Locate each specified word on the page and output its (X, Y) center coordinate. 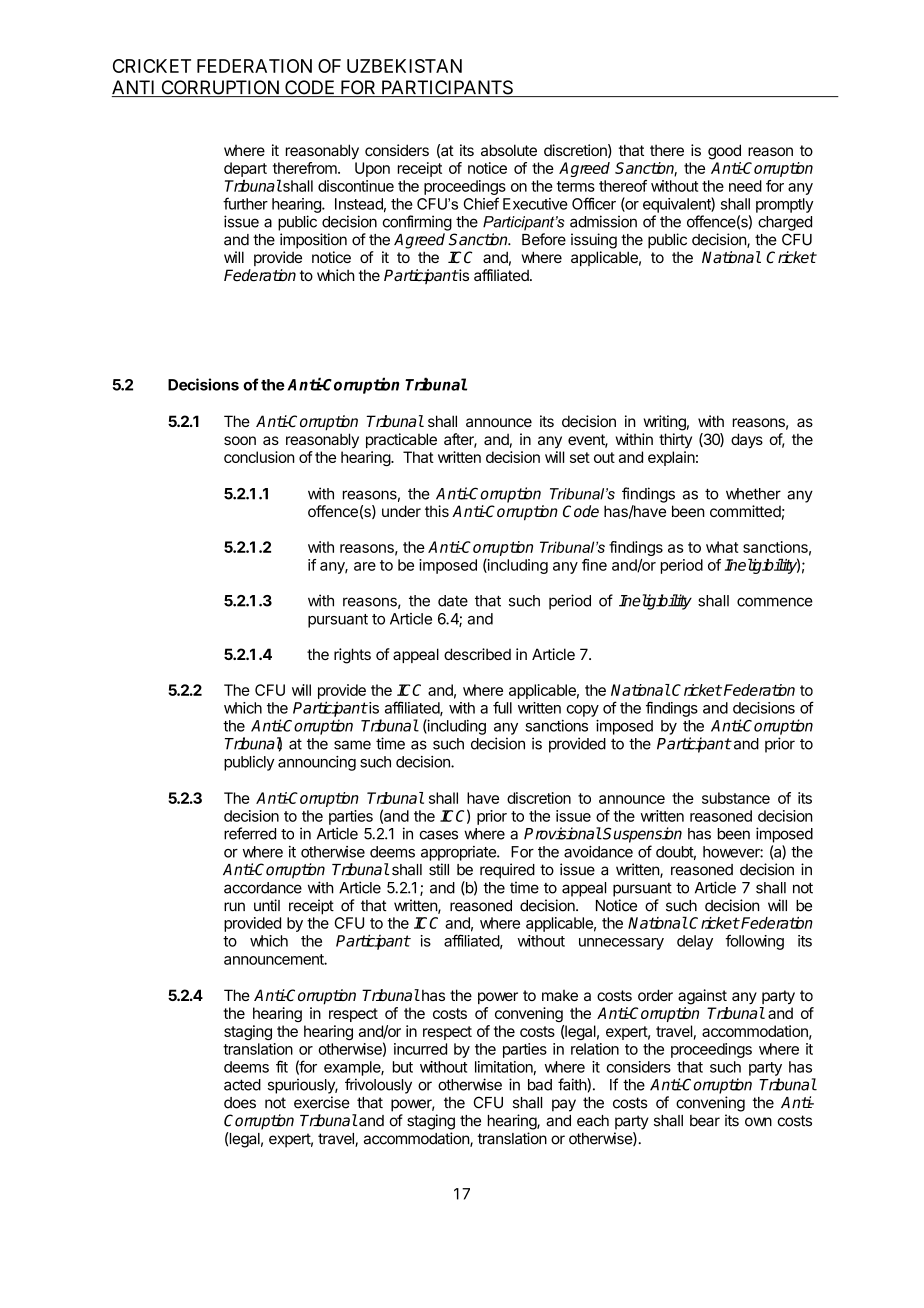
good (724, 152)
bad (540, 1085)
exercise (322, 1102)
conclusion (259, 457)
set (580, 457)
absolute (509, 150)
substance (736, 798)
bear (705, 1121)
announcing (317, 763)
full (502, 707)
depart (245, 169)
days (747, 441)
